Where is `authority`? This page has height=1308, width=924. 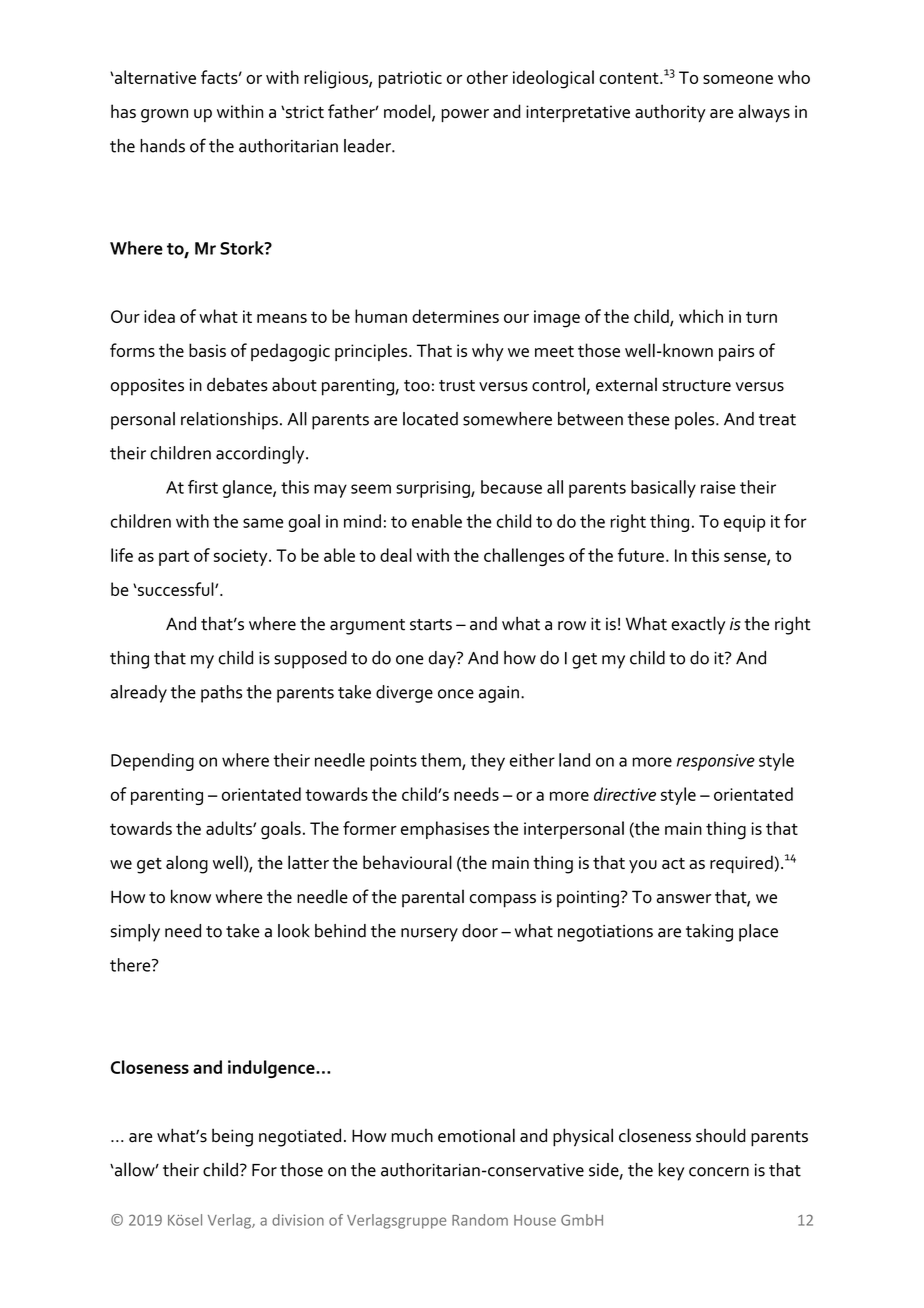 authority is located at coordinates (670, 113).
